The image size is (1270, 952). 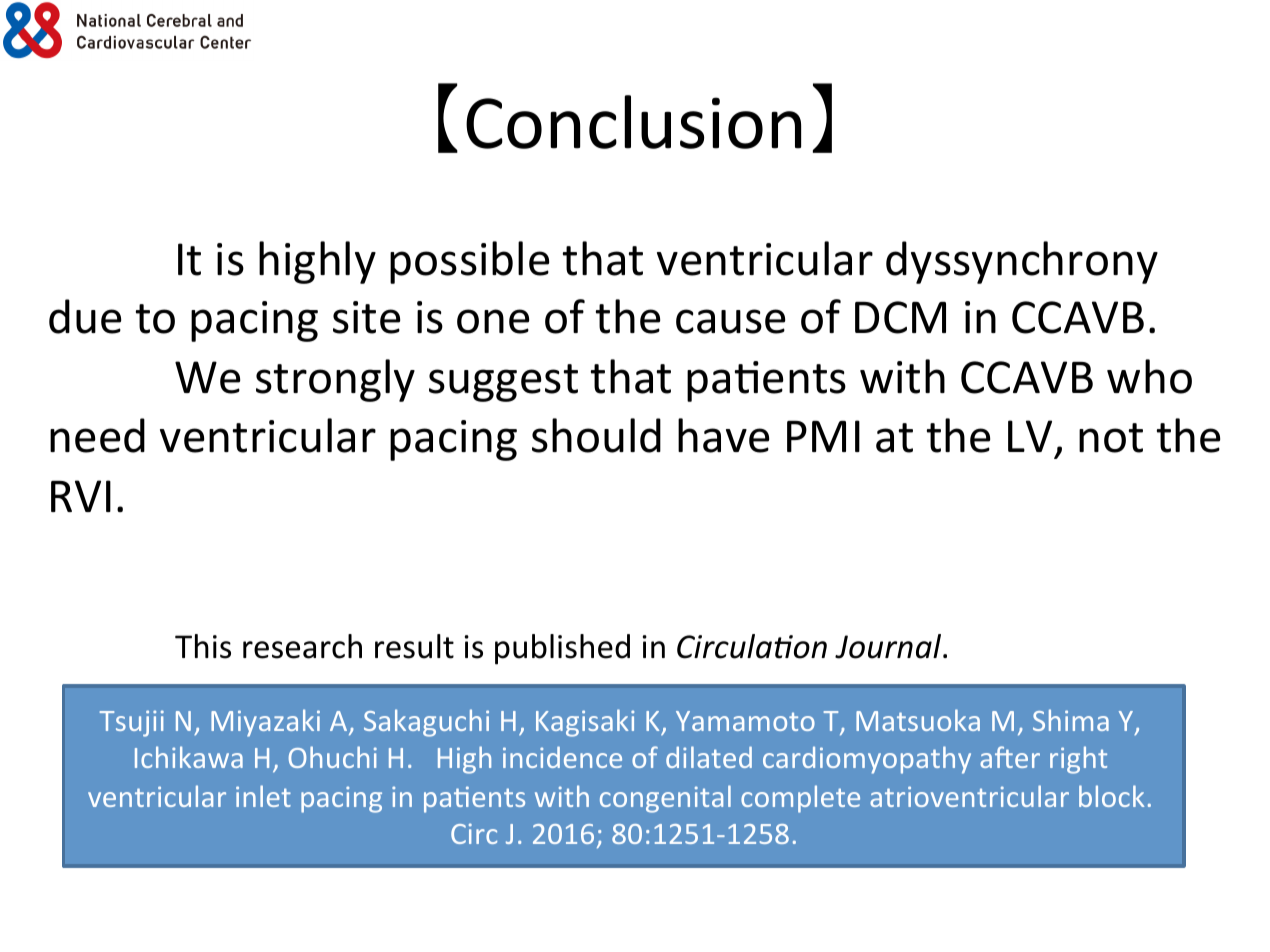 What do you see at coordinates (263, 796) in the page?
I see `inlet` at bounding box center [263, 796].
